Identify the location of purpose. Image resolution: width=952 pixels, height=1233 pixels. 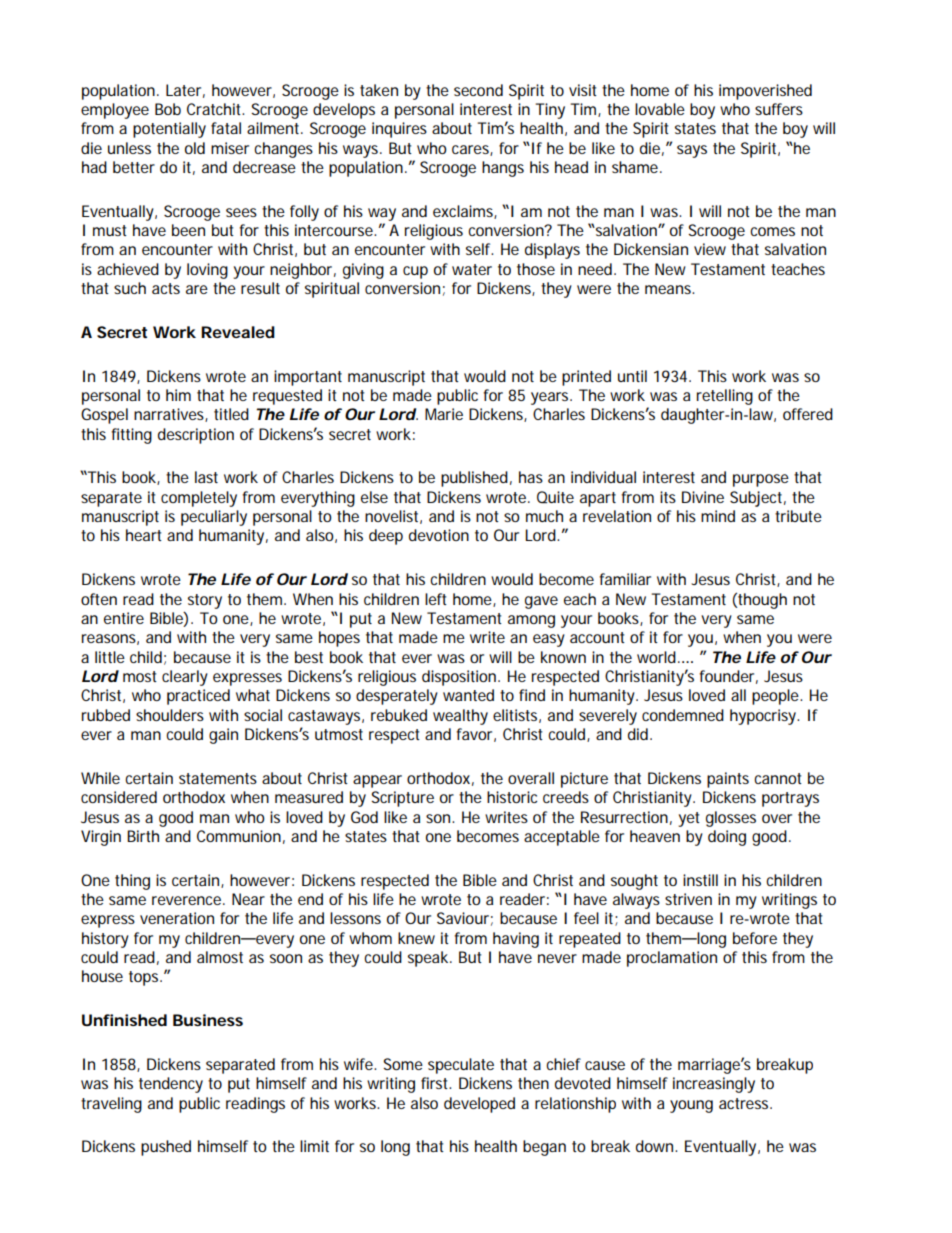
(761, 480).
